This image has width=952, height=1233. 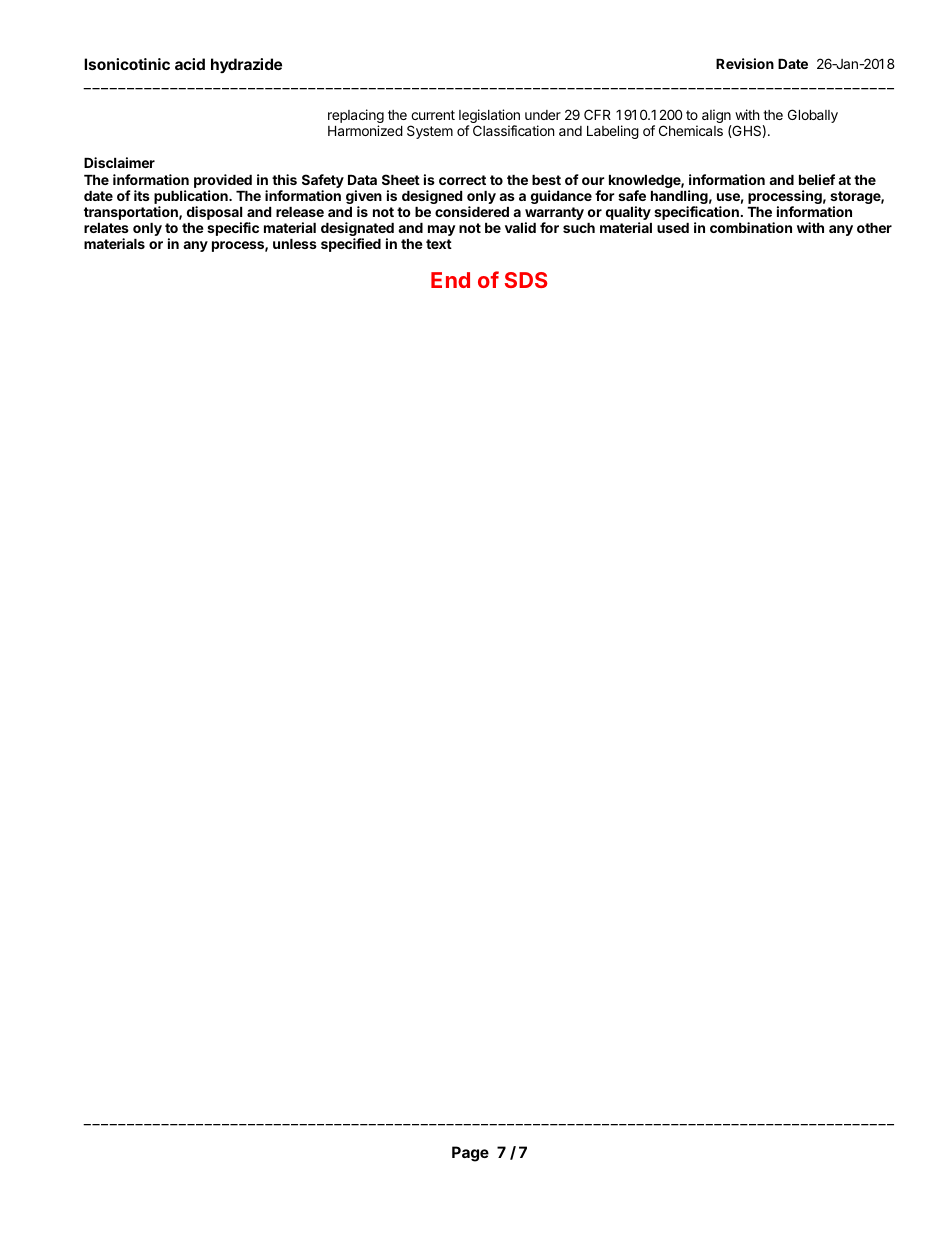 I want to click on acid, so click(x=190, y=64).
